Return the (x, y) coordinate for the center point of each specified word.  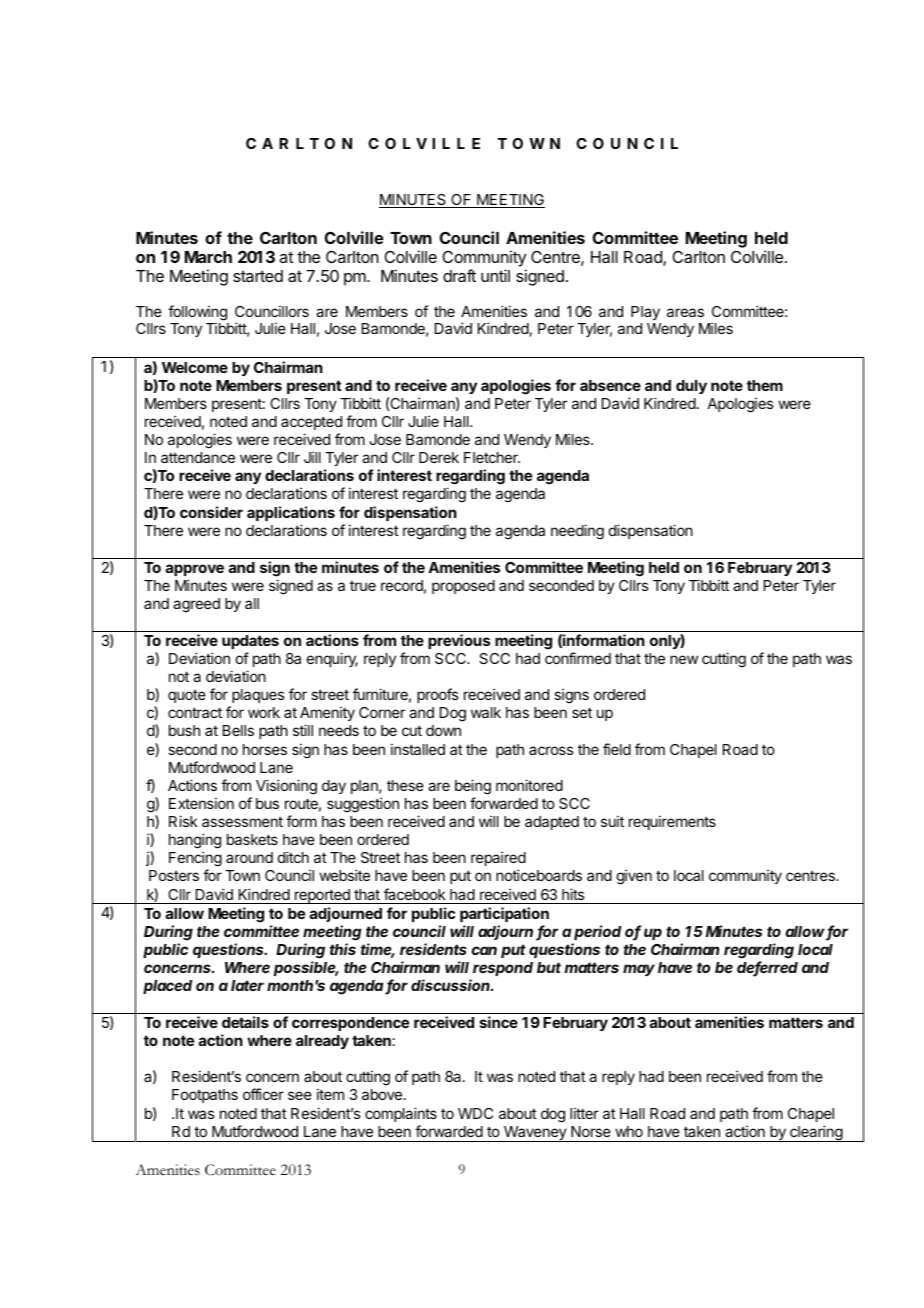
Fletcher (492, 457)
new (684, 659)
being (473, 787)
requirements (672, 822)
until (495, 275)
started (258, 276)
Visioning (286, 787)
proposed (463, 587)
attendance (198, 457)
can (484, 950)
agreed (196, 605)
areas (685, 312)
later (247, 985)
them (765, 385)
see (300, 1095)
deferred (767, 968)
